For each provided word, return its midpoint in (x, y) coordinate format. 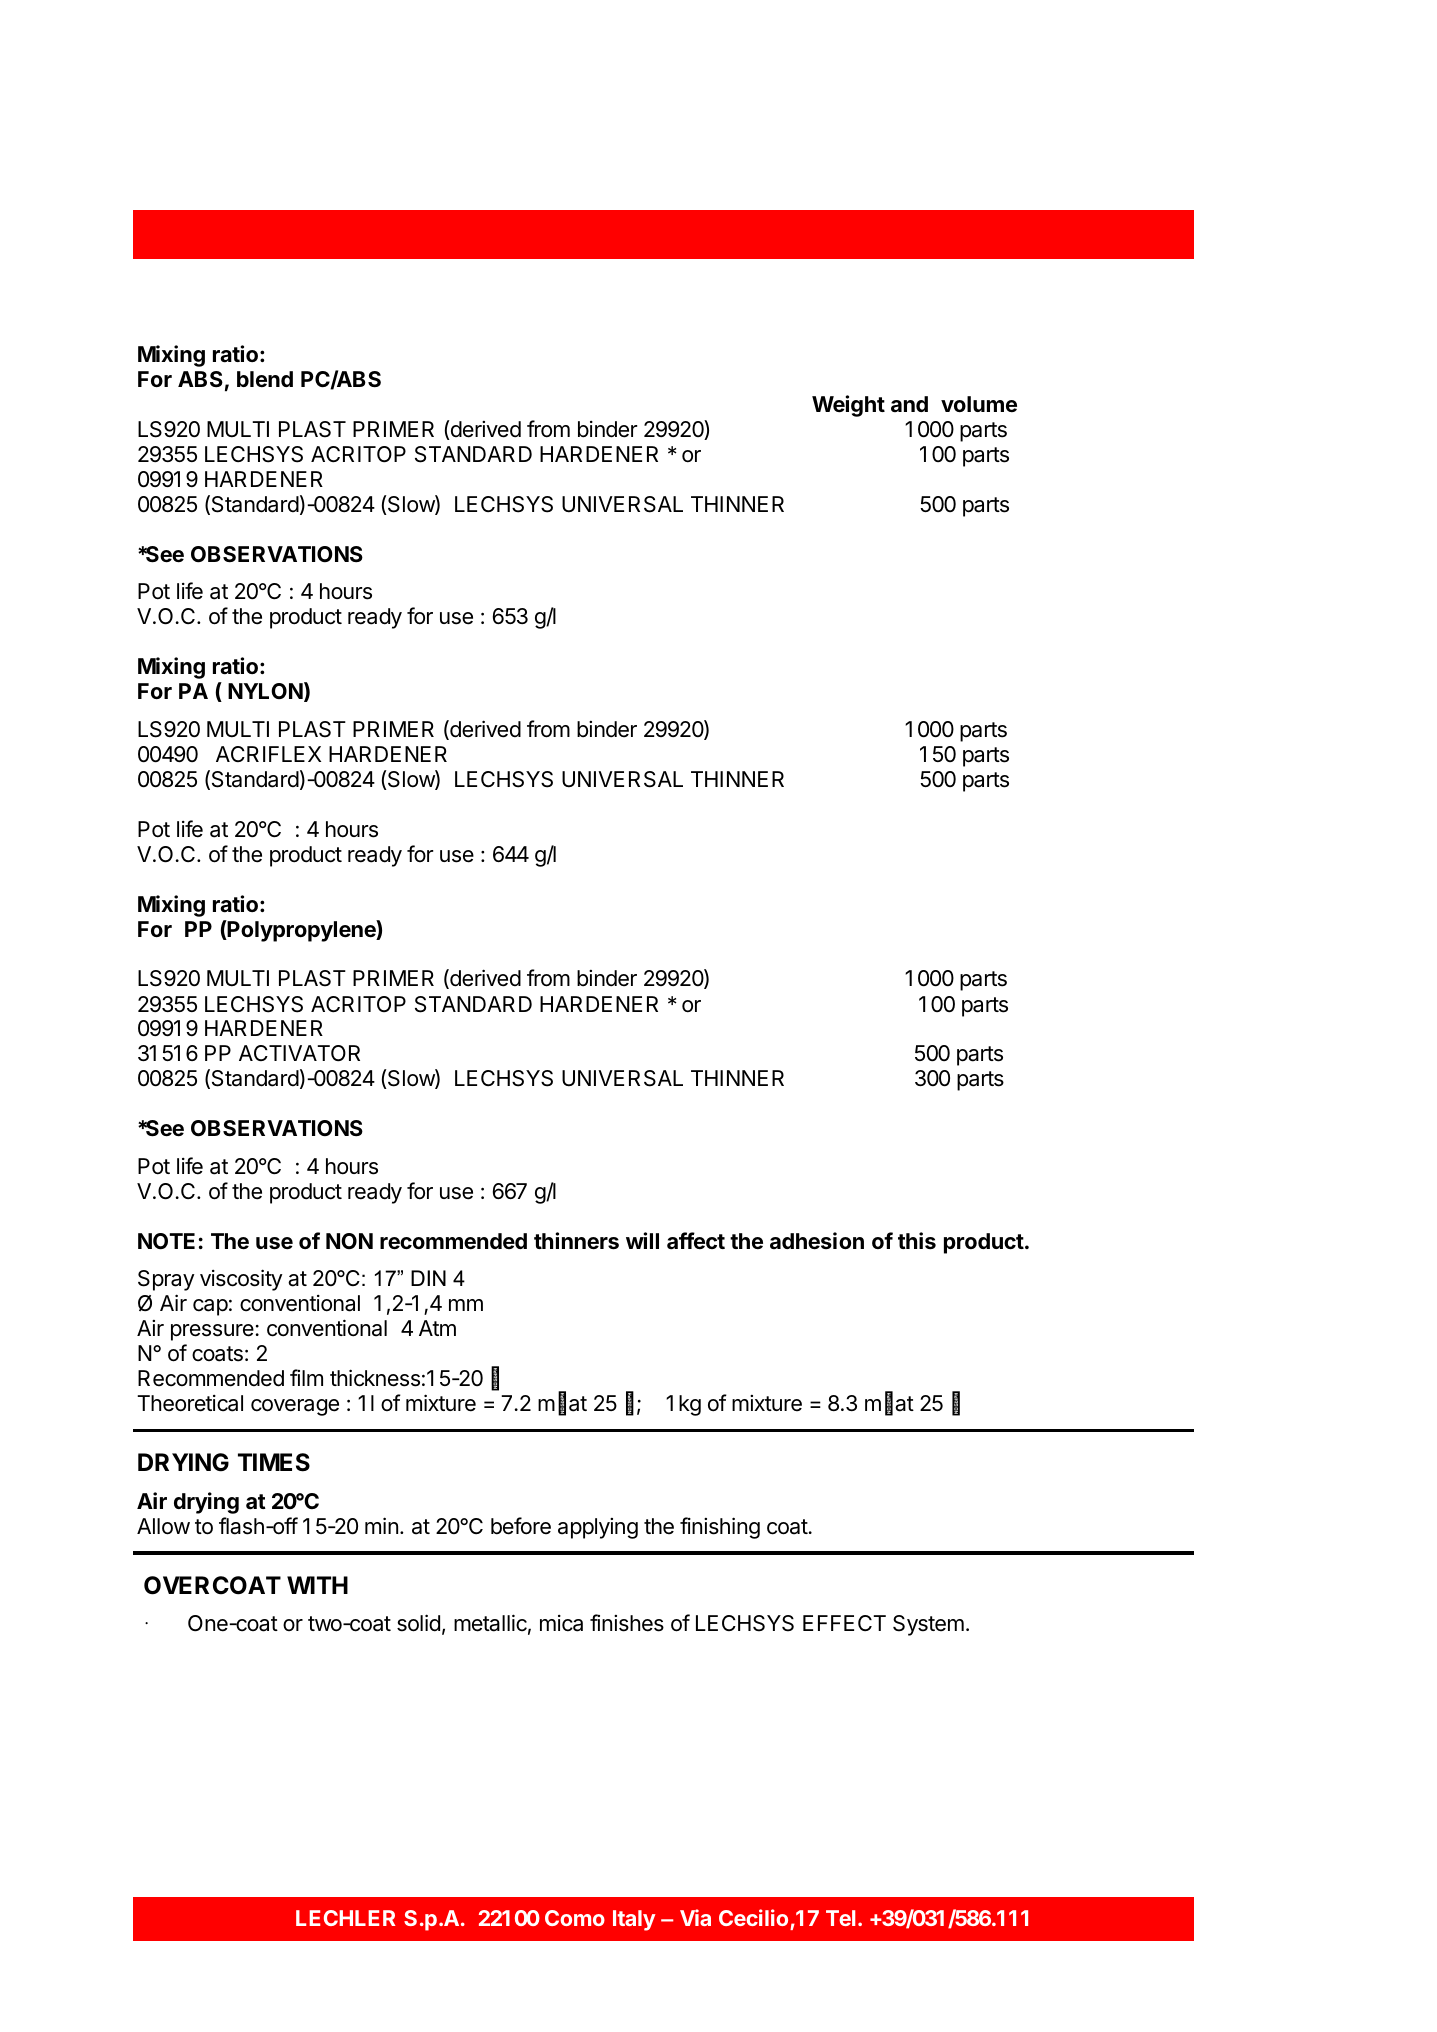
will (642, 1240)
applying (598, 1528)
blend (265, 379)
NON (349, 1241)
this (917, 1241)
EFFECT (844, 1623)
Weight (848, 406)
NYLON (265, 691)
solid (418, 1623)
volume (979, 404)
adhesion (817, 1241)
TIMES (274, 1462)
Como (575, 1918)
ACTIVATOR (299, 1053)
